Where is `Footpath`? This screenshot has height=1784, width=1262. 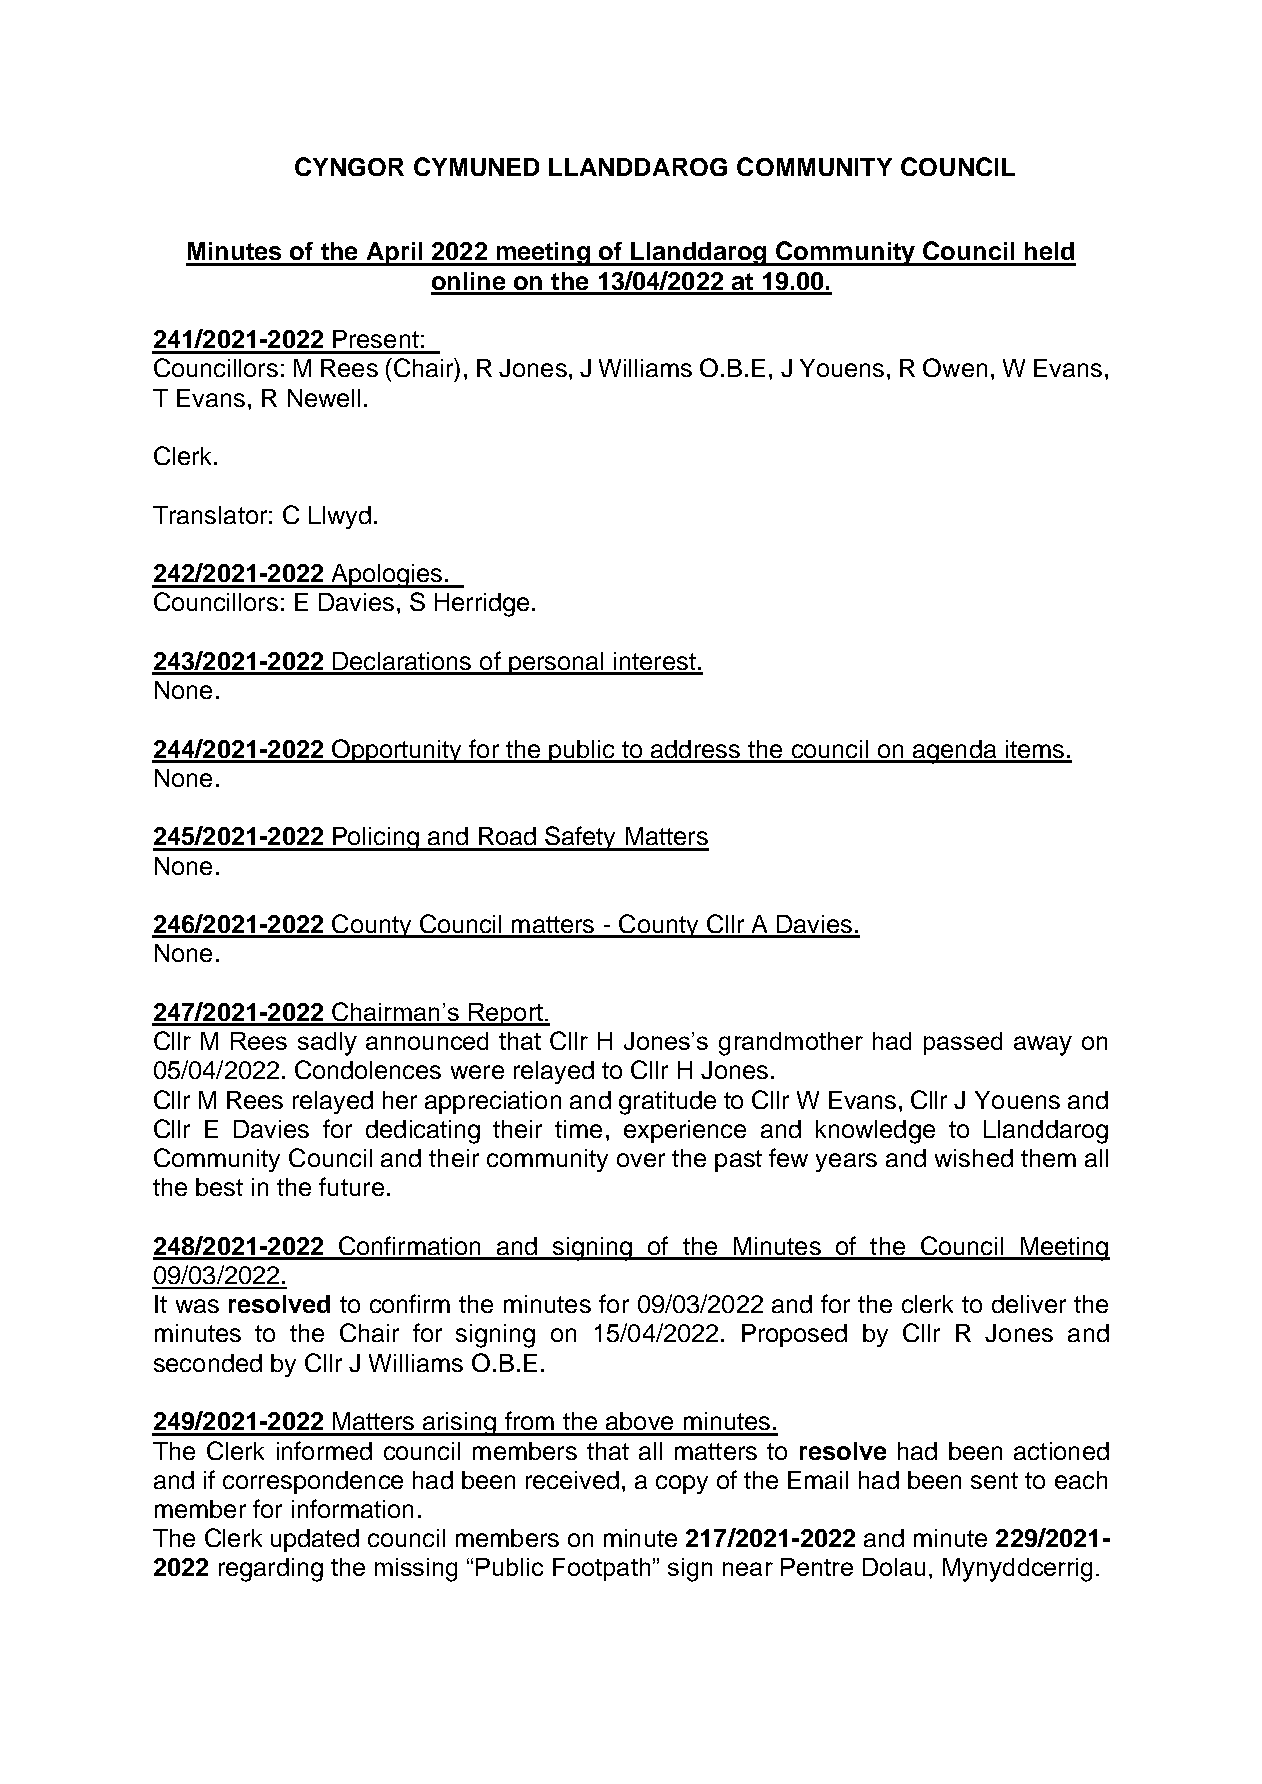
Footpath is located at coordinates (601, 1569).
